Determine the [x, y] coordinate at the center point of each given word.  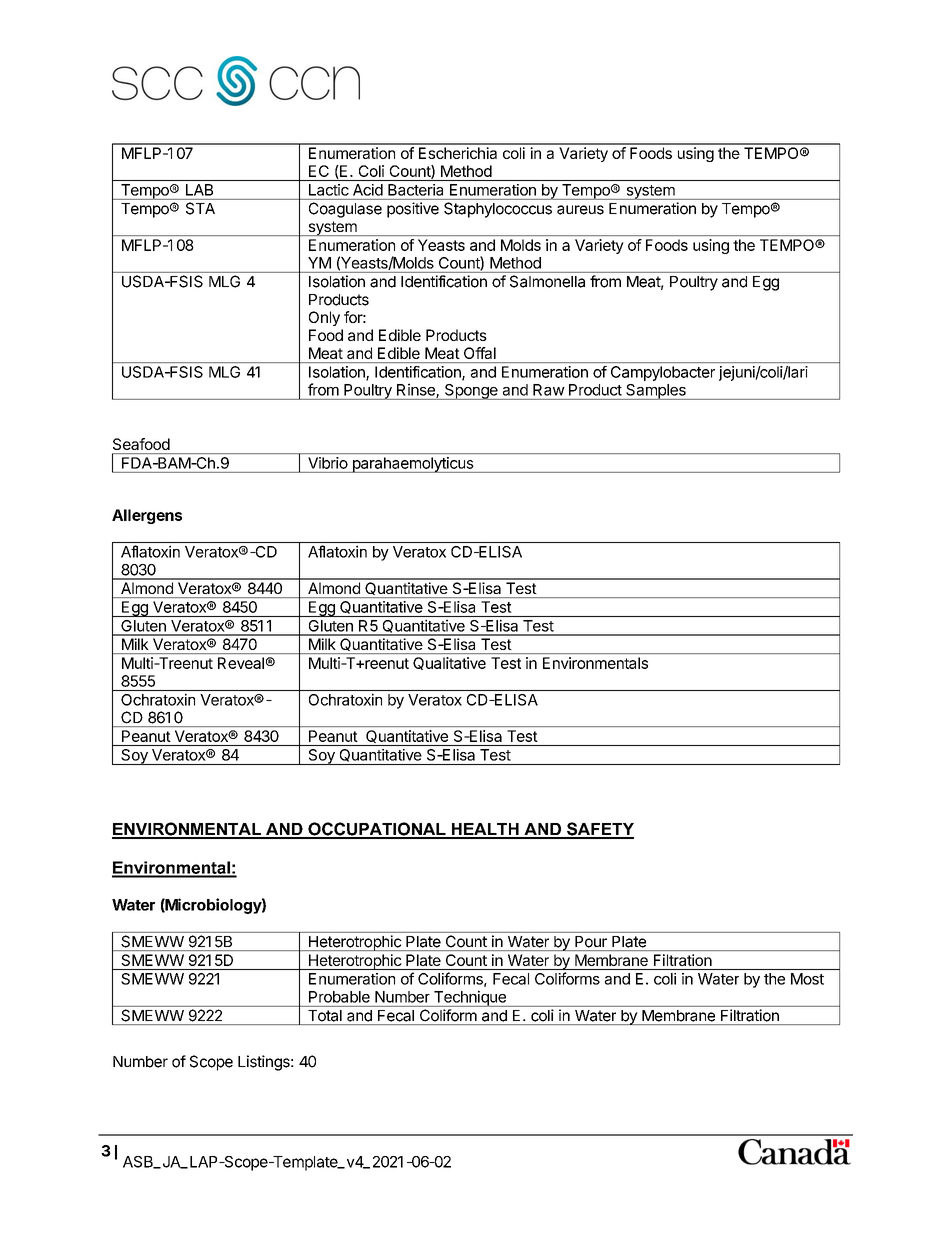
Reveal [241, 663]
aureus [580, 210]
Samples [656, 392]
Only [324, 318]
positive [413, 210]
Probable [339, 997]
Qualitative [449, 663]
